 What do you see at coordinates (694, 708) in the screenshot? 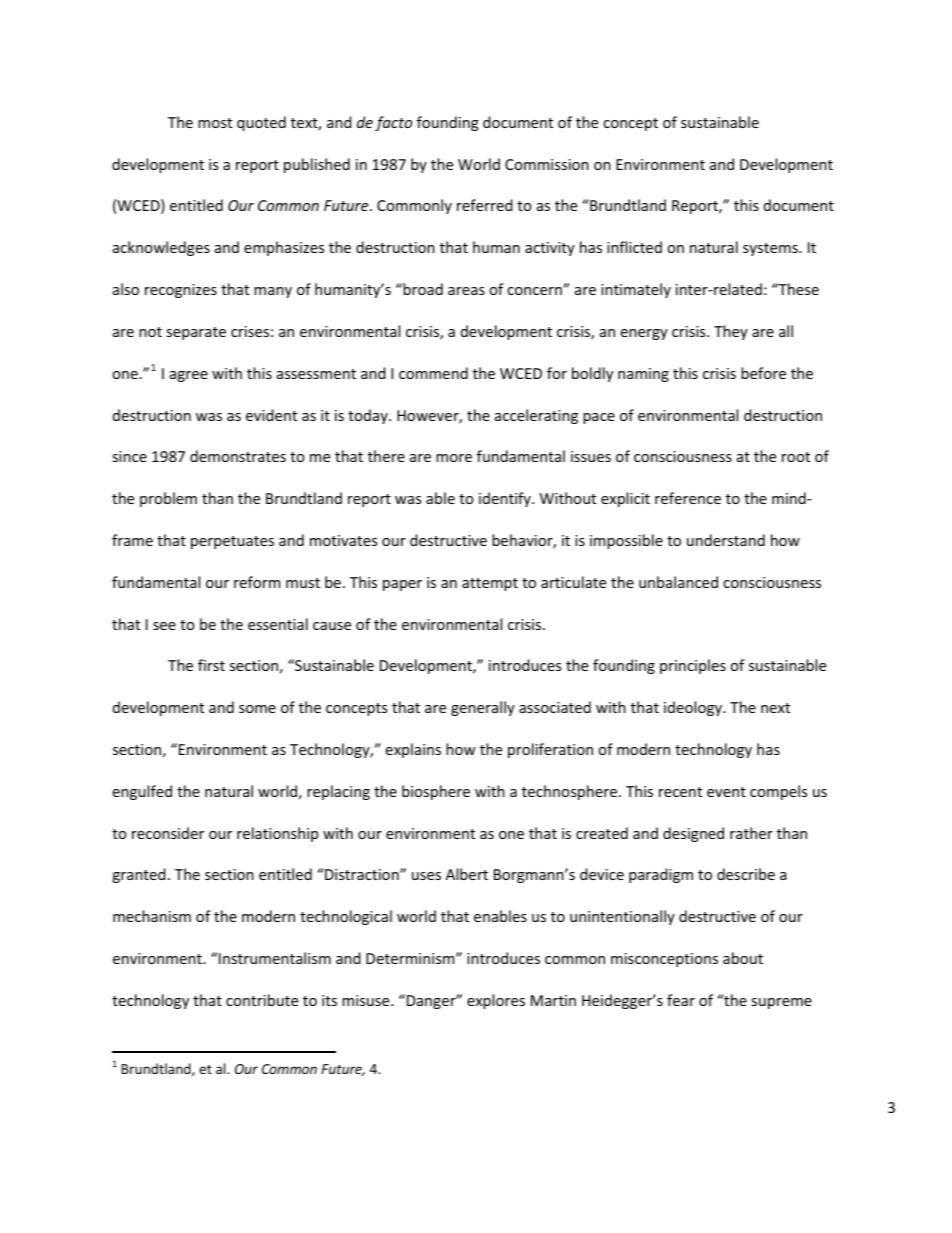
I see `ideology` at bounding box center [694, 708].
